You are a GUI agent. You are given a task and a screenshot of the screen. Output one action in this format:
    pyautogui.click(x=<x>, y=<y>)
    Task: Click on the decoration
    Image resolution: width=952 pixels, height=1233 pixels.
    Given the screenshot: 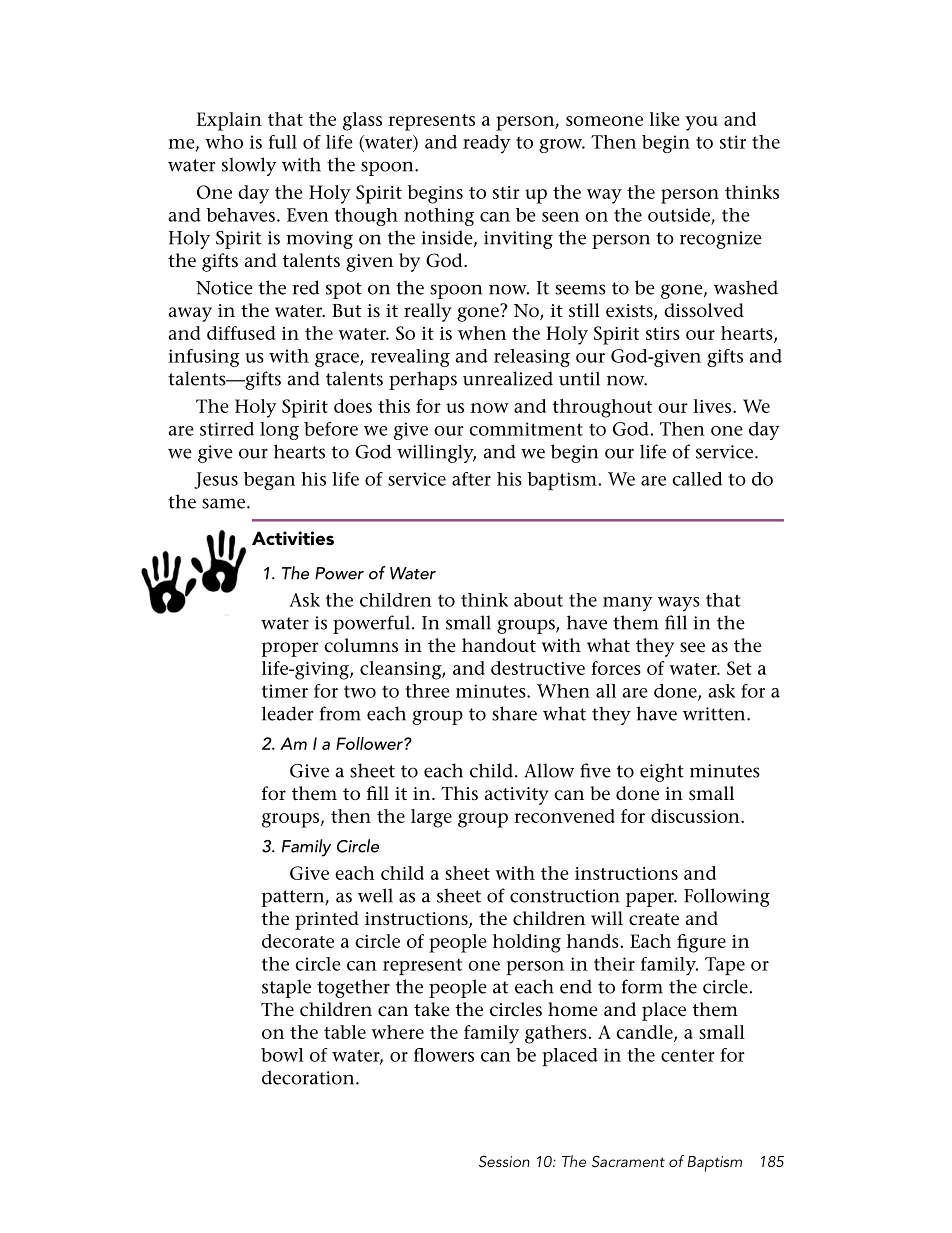 What is the action you would take?
    pyautogui.click(x=309, y=1077)
